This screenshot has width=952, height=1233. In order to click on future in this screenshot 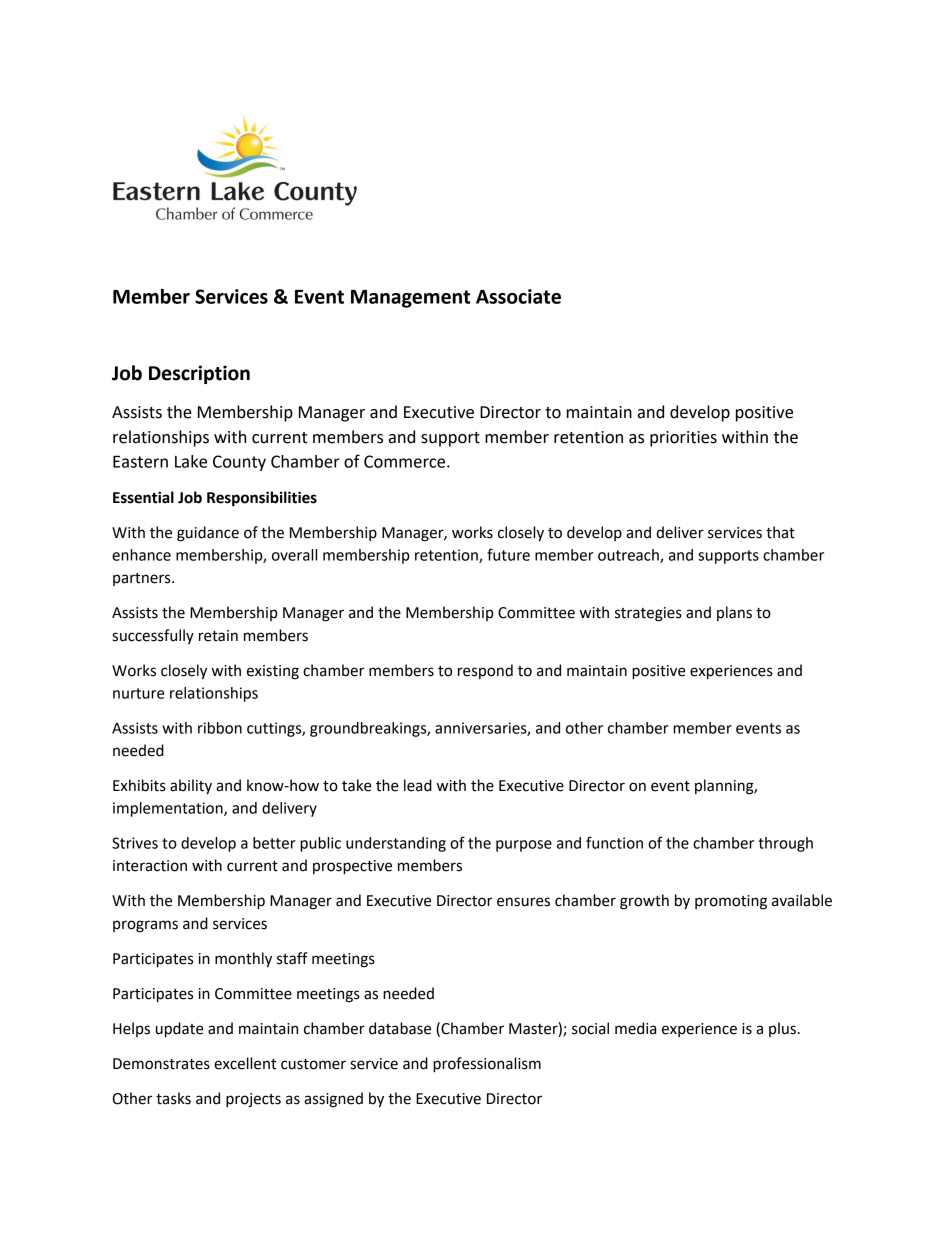, I will do `click(508, 554)`.
